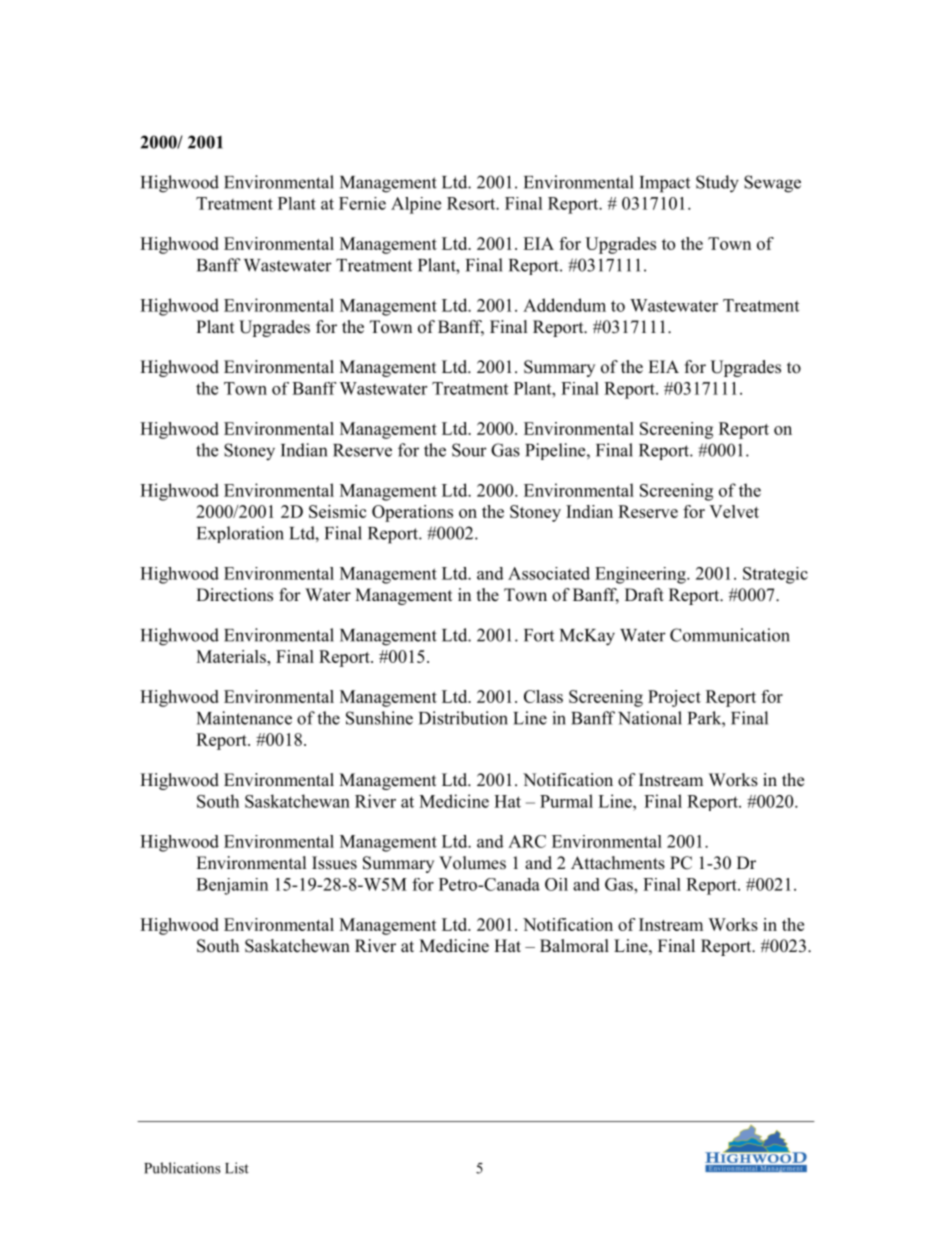  Describe the element at coordinates (717, 184) in the screenshot. I see `Study` at that location.
